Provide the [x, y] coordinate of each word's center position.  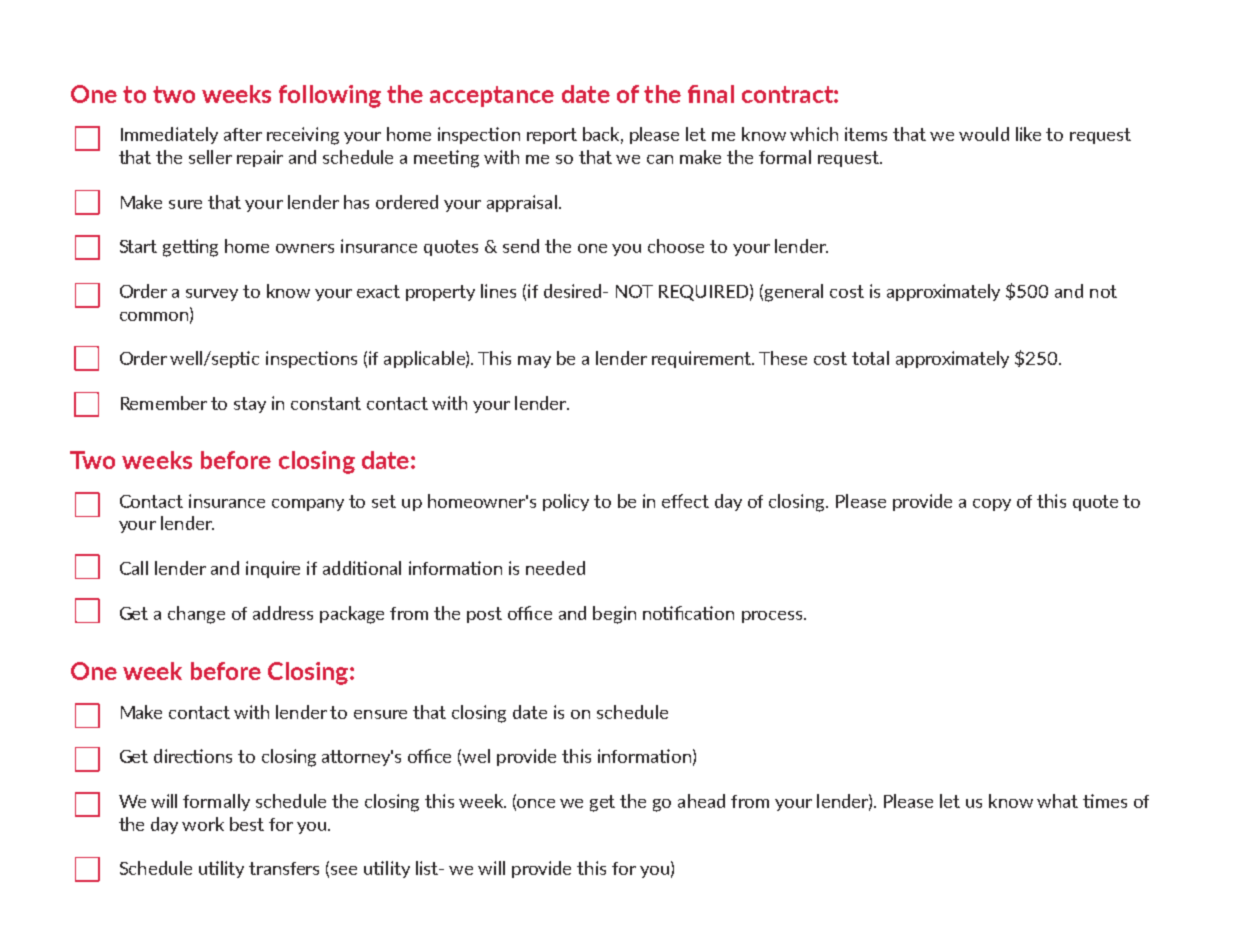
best [247, 824]
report [552, 136]
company [308, 505]
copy [992, 505]
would [984, 134]
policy [566, 502]
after [243, 134]
